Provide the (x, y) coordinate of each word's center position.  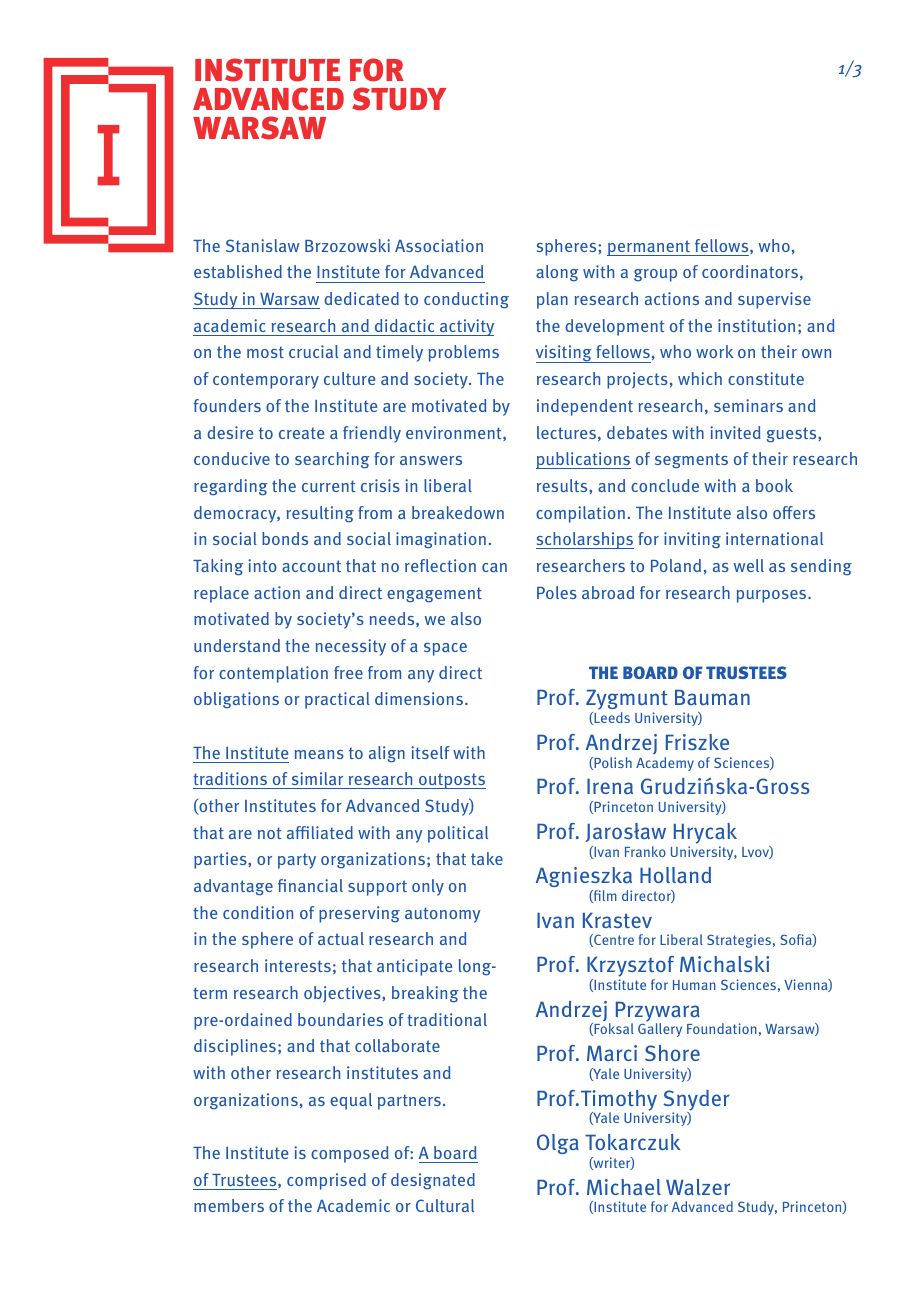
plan (552, 300)
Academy (665, 764)
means (319, 754)
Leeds (611, 718)
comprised (326, 1181)
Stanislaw (262, 245)
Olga (558, 1144)
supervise (774, 300)
